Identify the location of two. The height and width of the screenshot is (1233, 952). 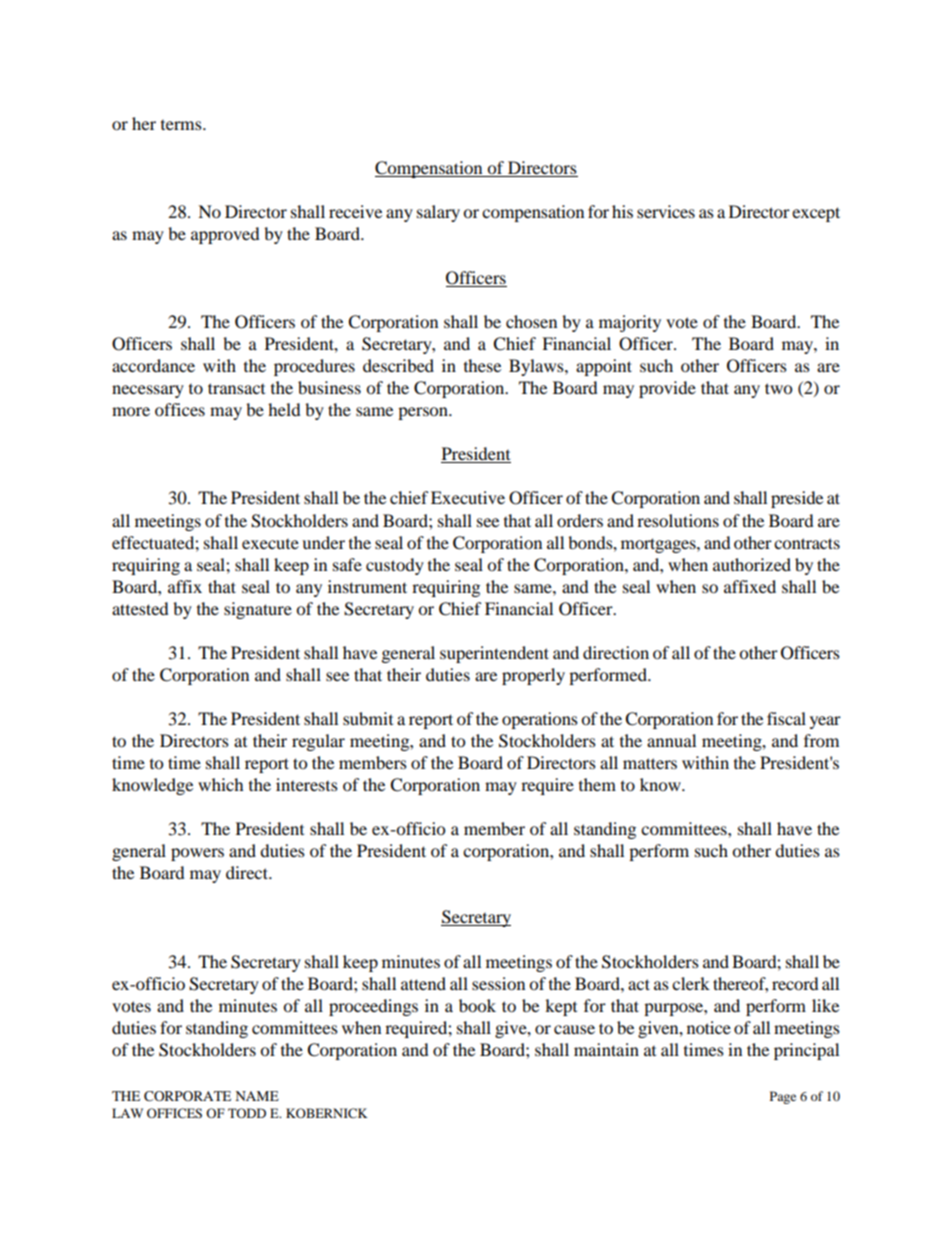
(778, 388).
